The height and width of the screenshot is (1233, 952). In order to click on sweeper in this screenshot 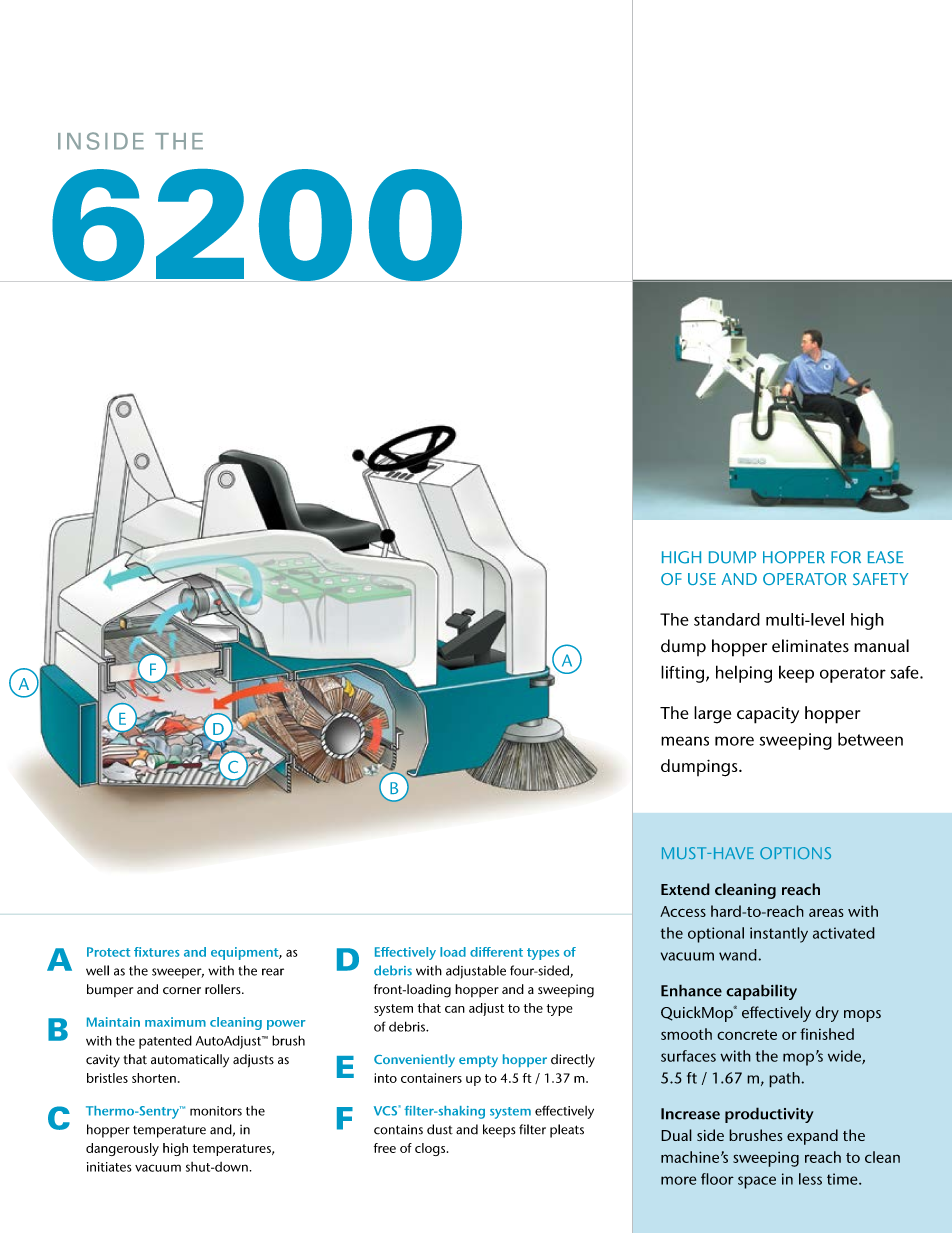, I will do `click(178, 973)`.
